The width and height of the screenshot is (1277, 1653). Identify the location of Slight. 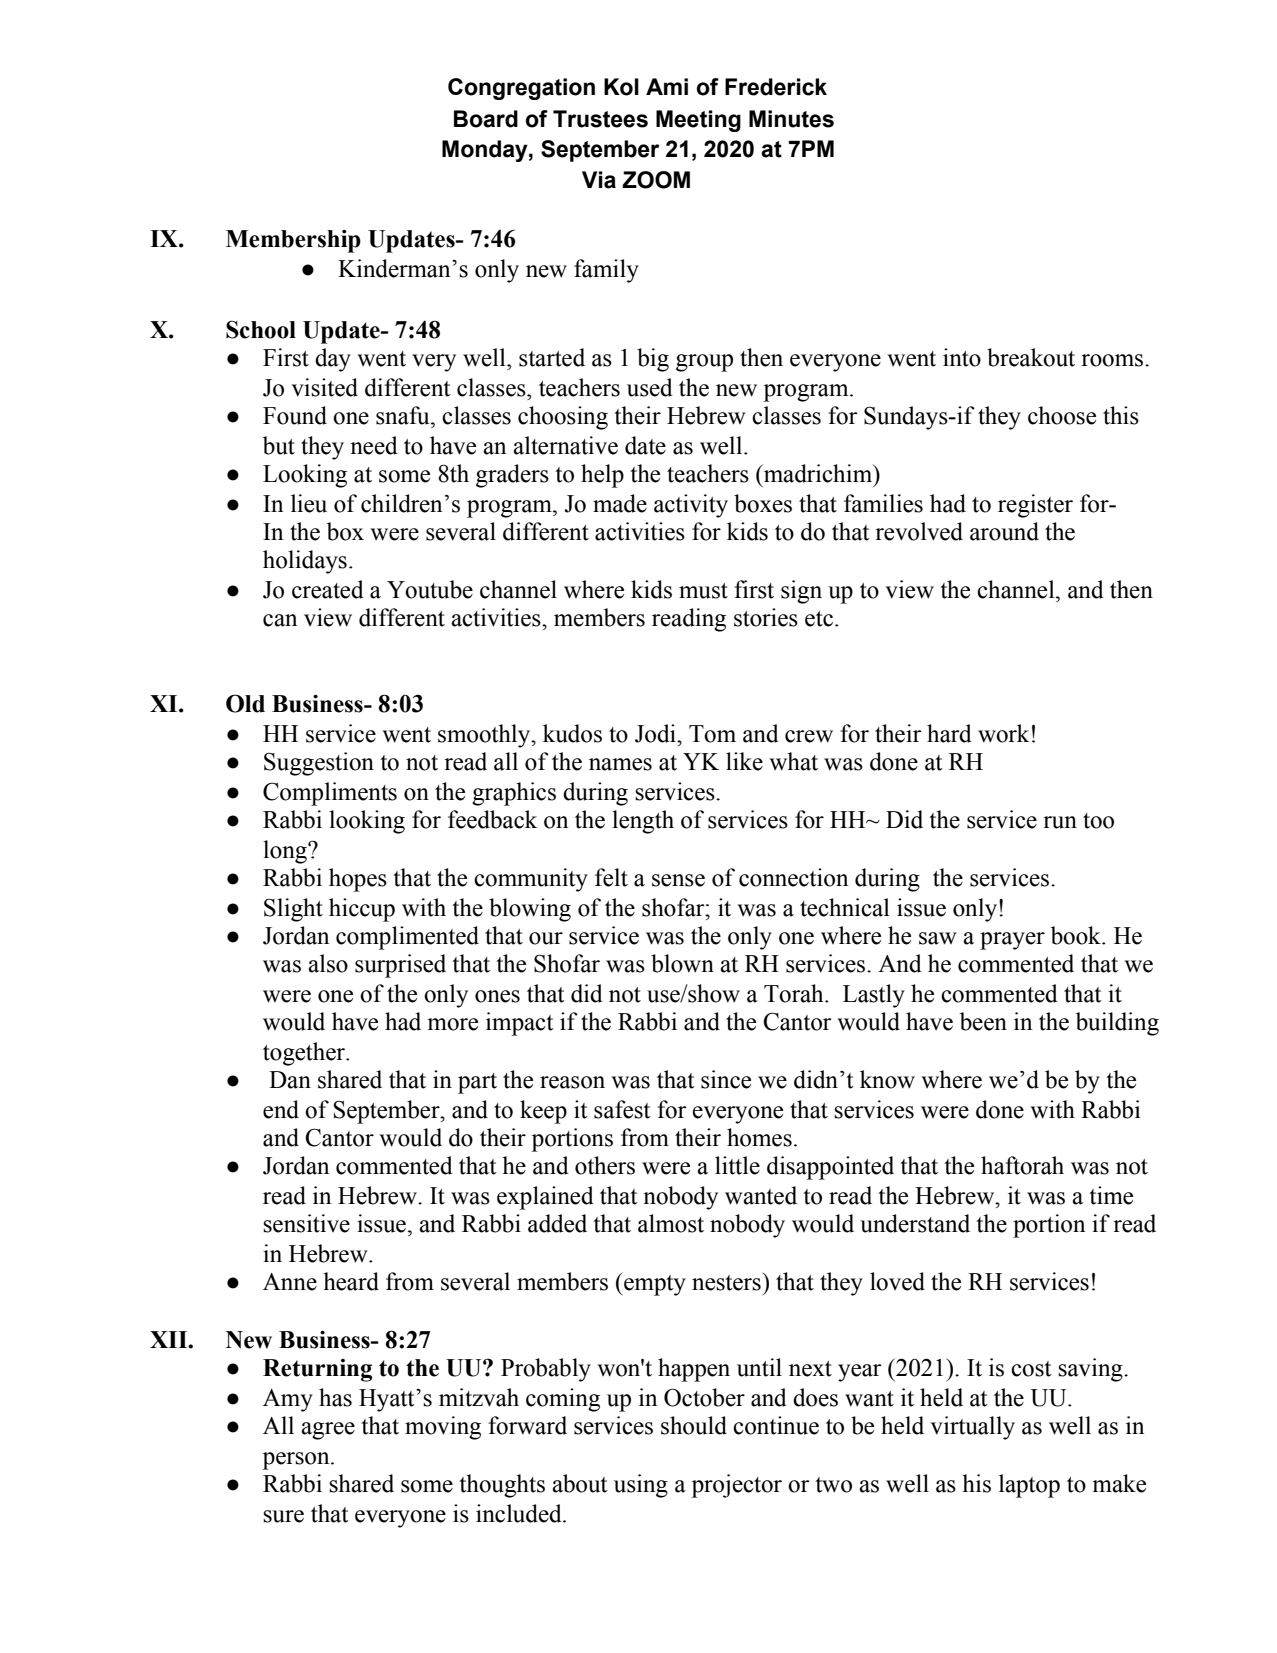
(293, 910).
